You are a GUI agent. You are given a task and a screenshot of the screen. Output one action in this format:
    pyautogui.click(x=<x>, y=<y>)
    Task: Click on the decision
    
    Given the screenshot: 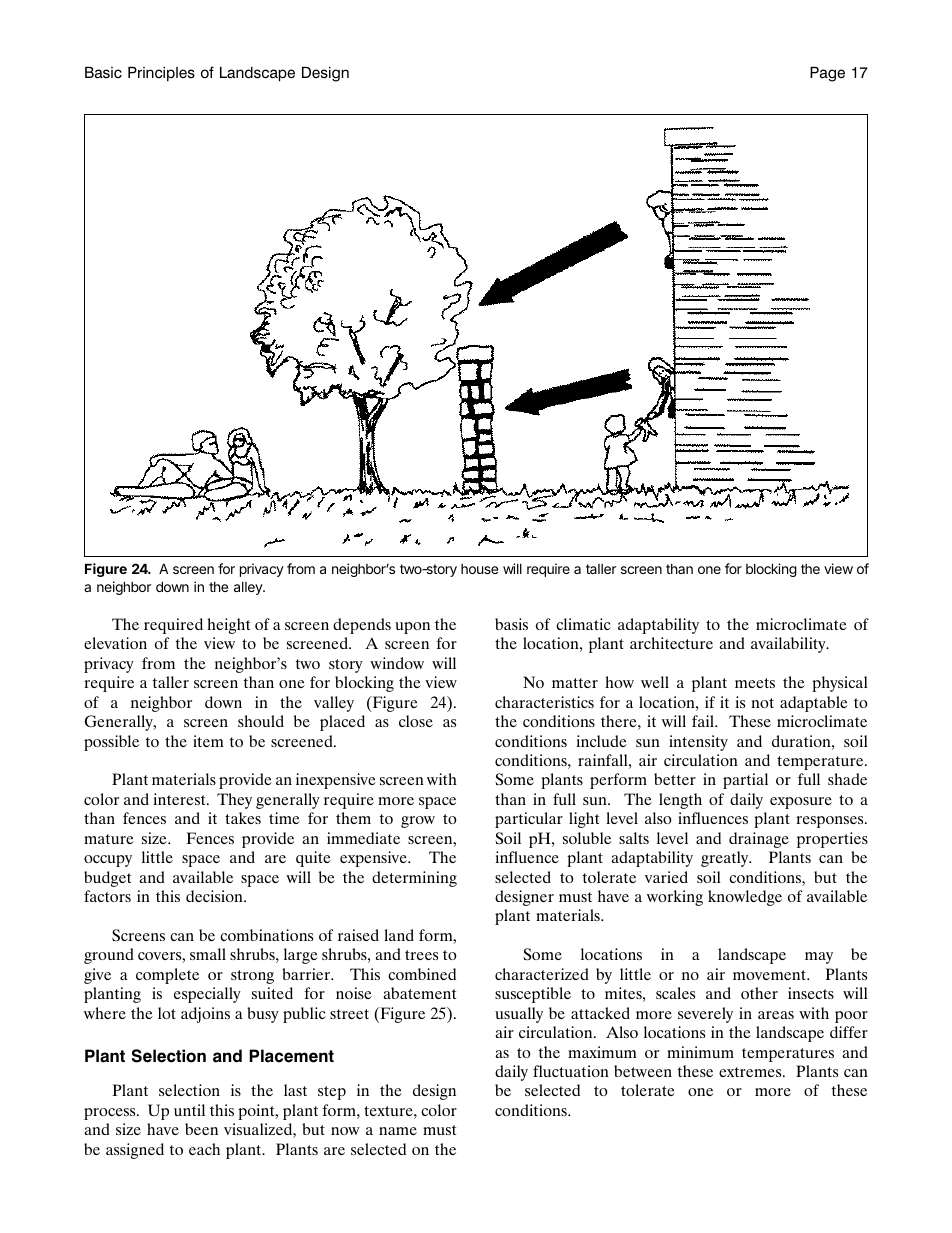 What is the action you would take?
    pyautogui.click(x=215, y=896)
